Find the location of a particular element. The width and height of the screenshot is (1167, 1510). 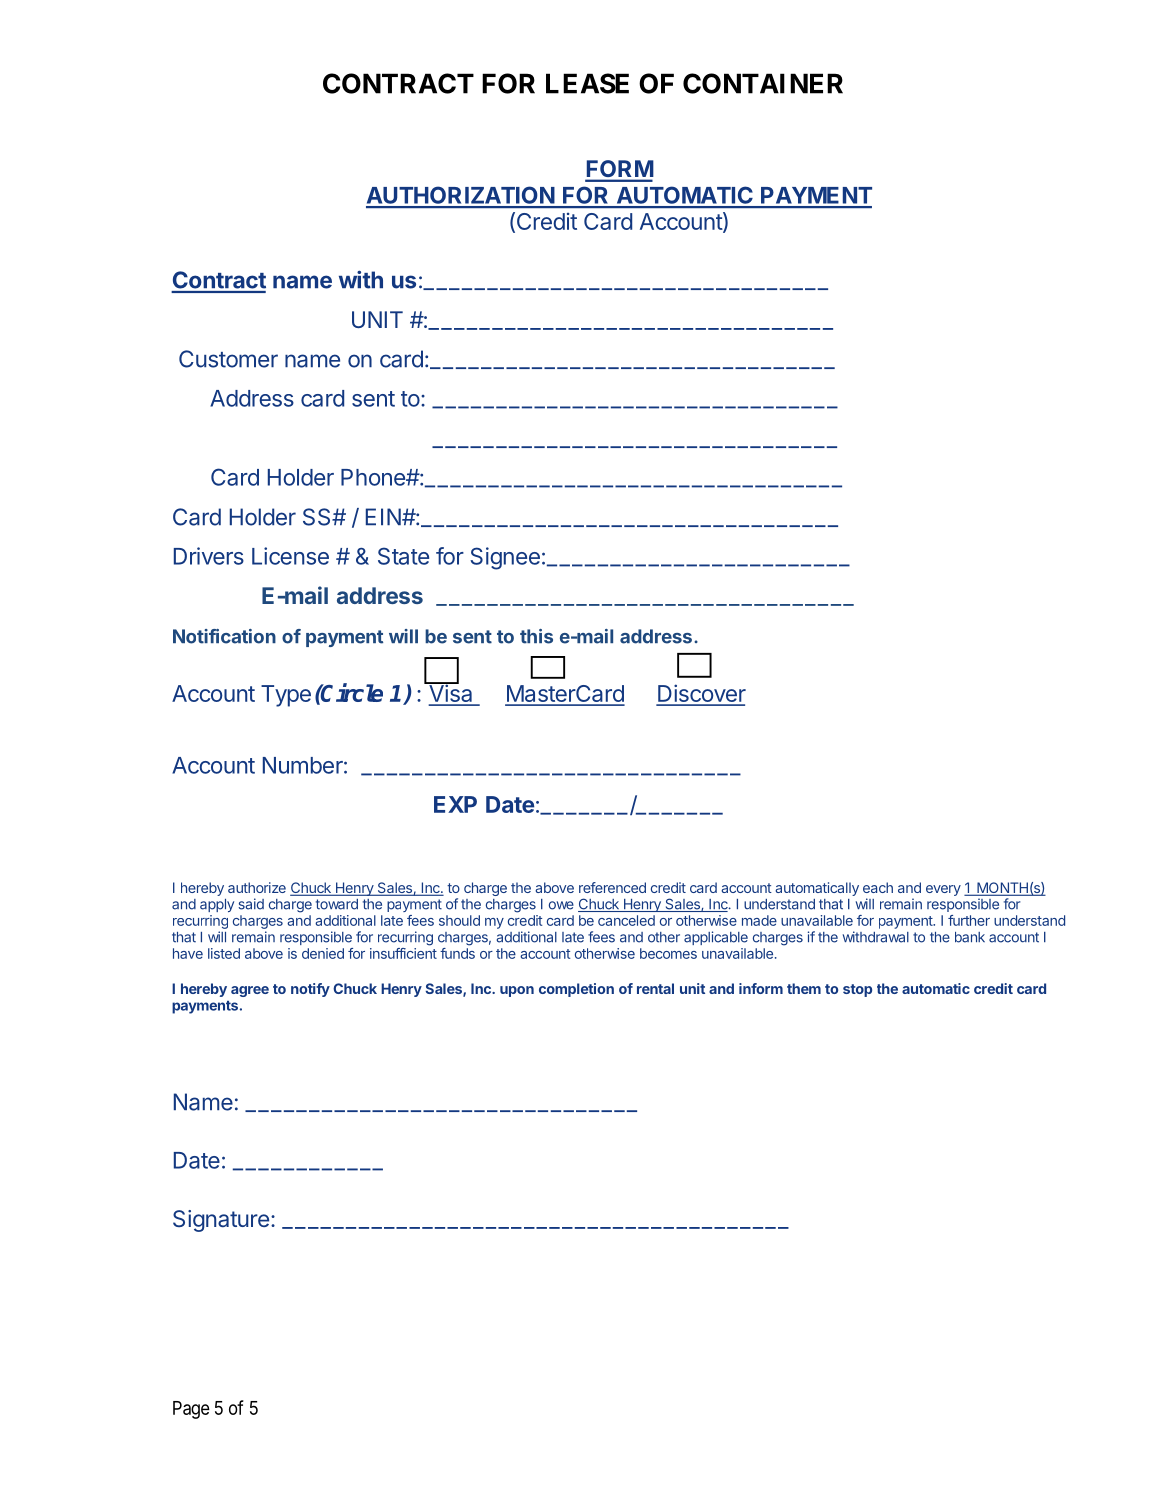

CONTAINER is located at coordinates (763, 83).
